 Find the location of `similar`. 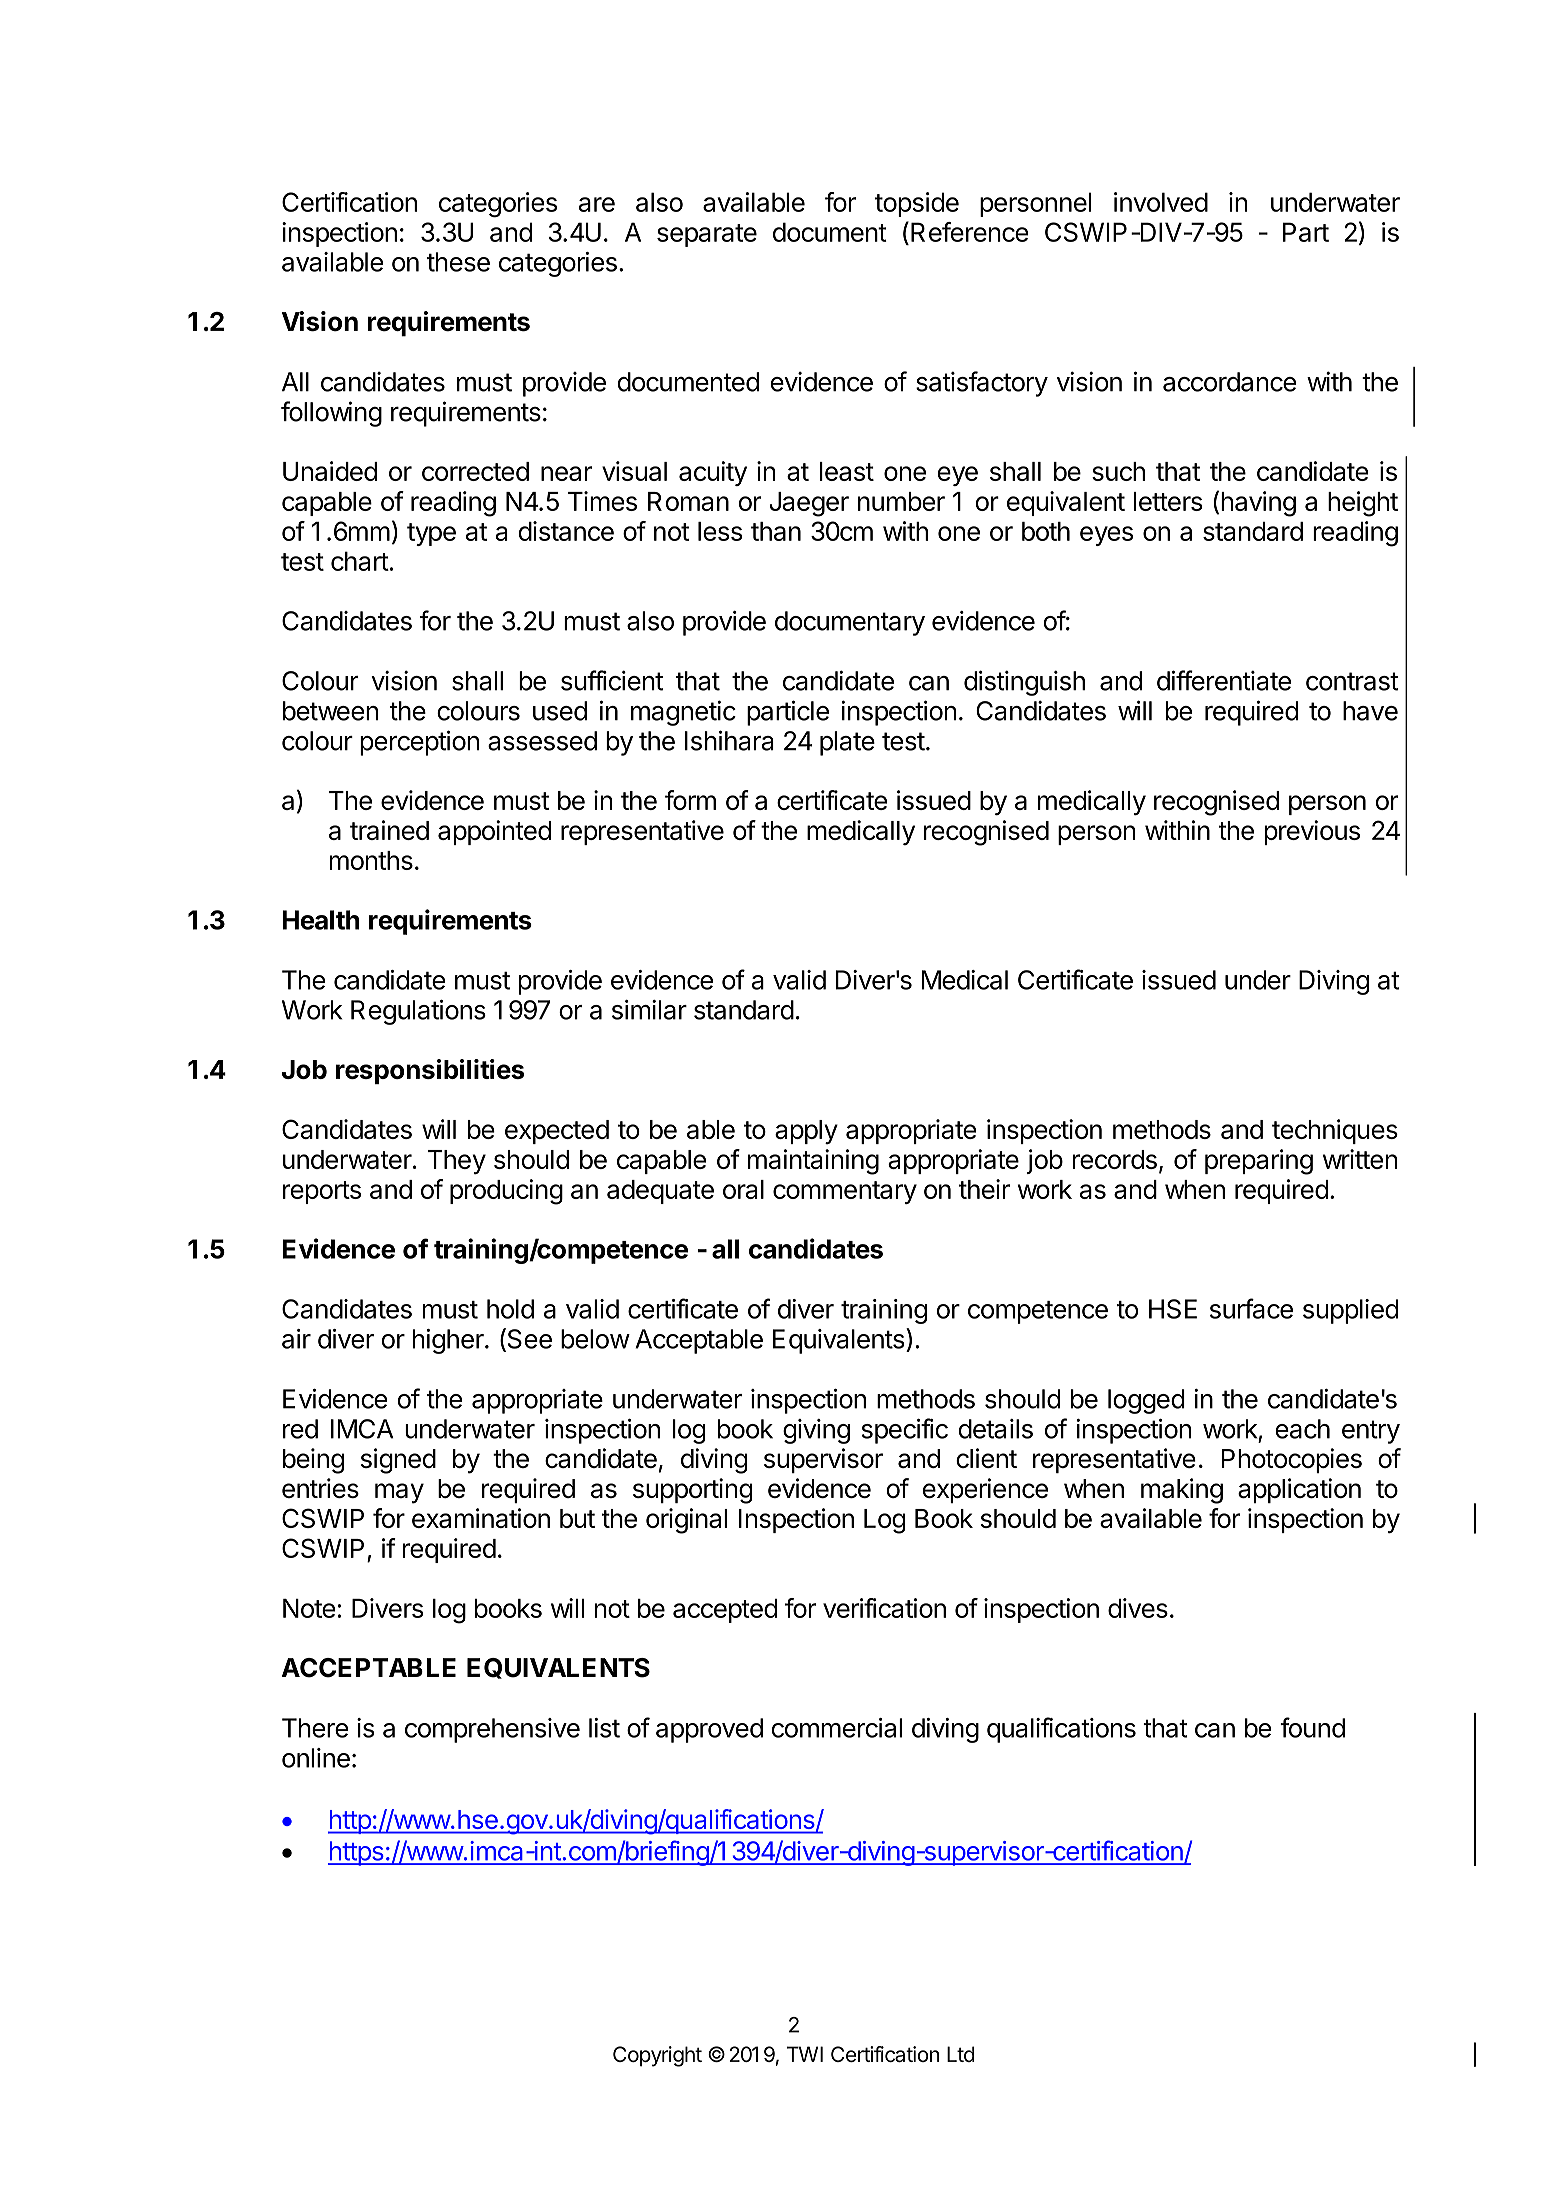

similar is located at coordinates (649, 1010).
